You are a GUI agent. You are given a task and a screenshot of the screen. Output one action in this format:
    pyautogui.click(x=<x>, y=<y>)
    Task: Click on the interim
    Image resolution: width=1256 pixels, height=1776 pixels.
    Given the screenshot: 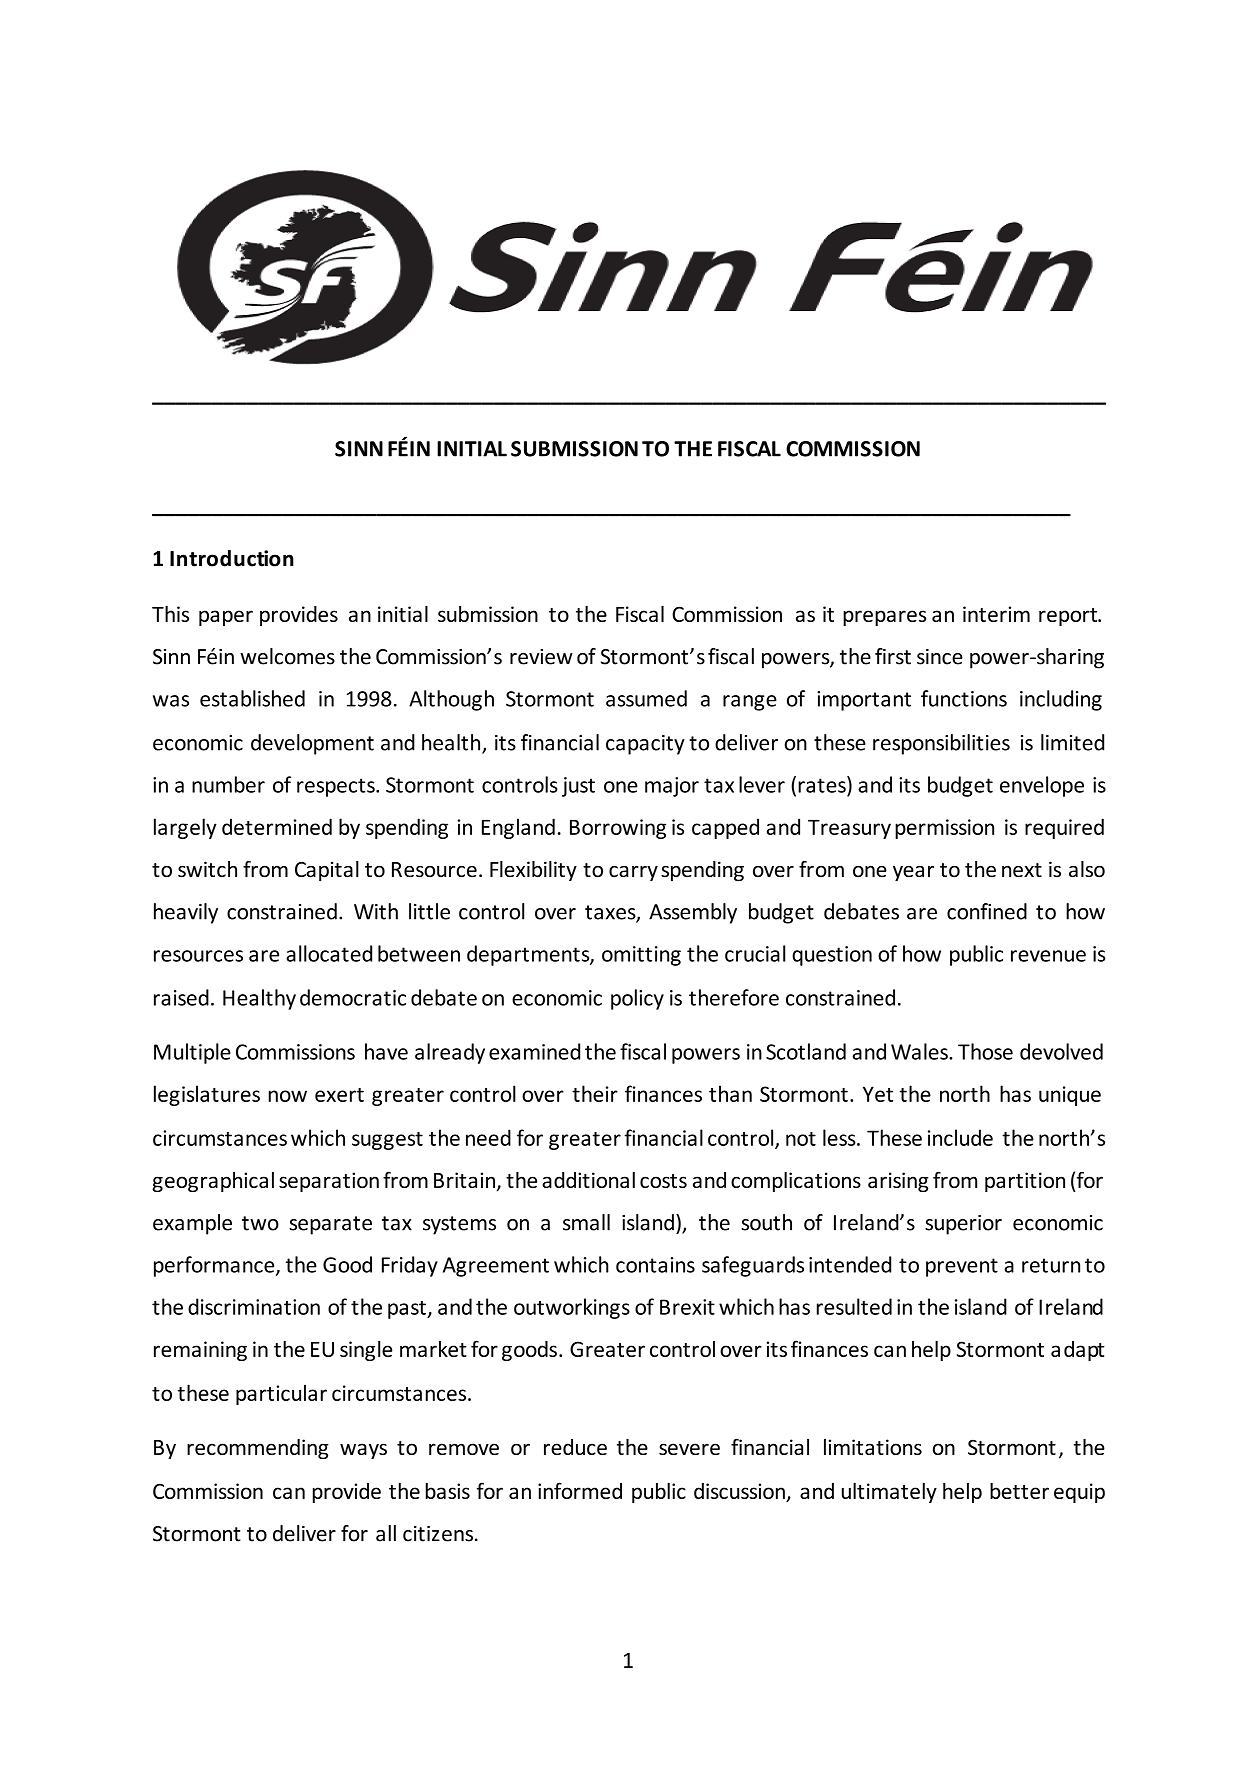 What is the action you would take?
    pyautogui.click(x=996, y=614)
